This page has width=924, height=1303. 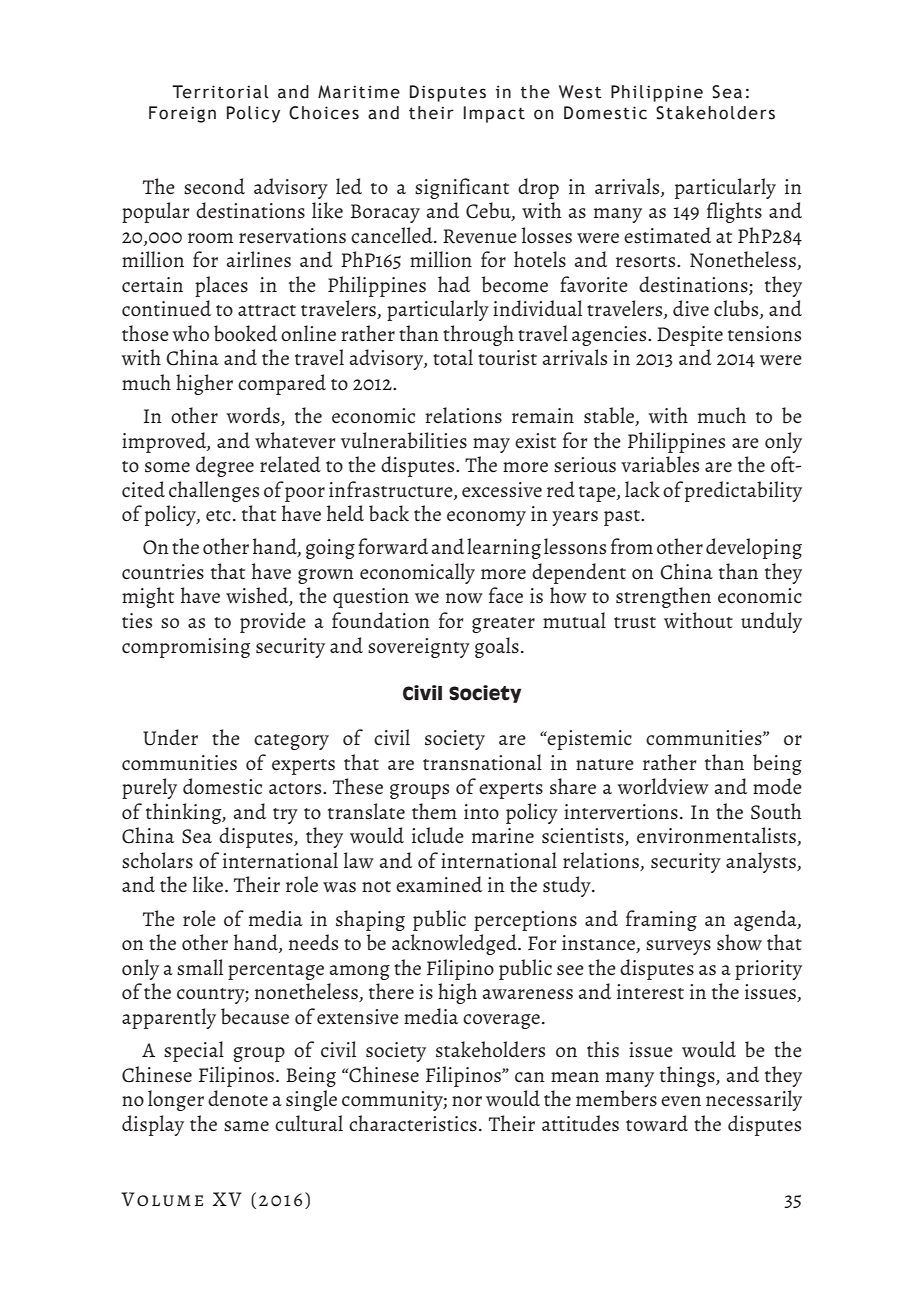 I want to click on Territorial, so click(x=220, y=92).
